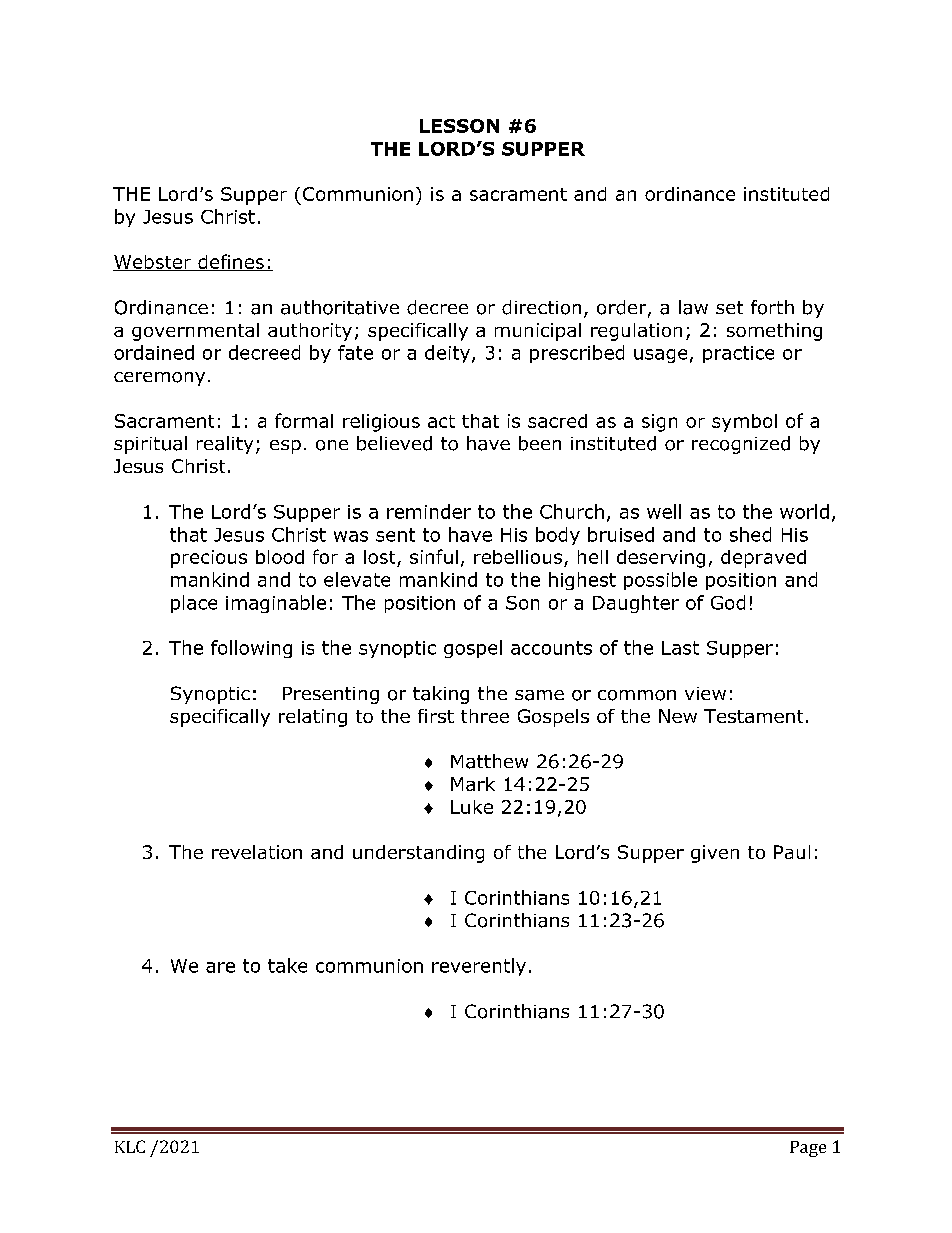  What do you see at coordinates (220, 967) in the screenshot?
I see `are` at bounding box center [220, 967].
